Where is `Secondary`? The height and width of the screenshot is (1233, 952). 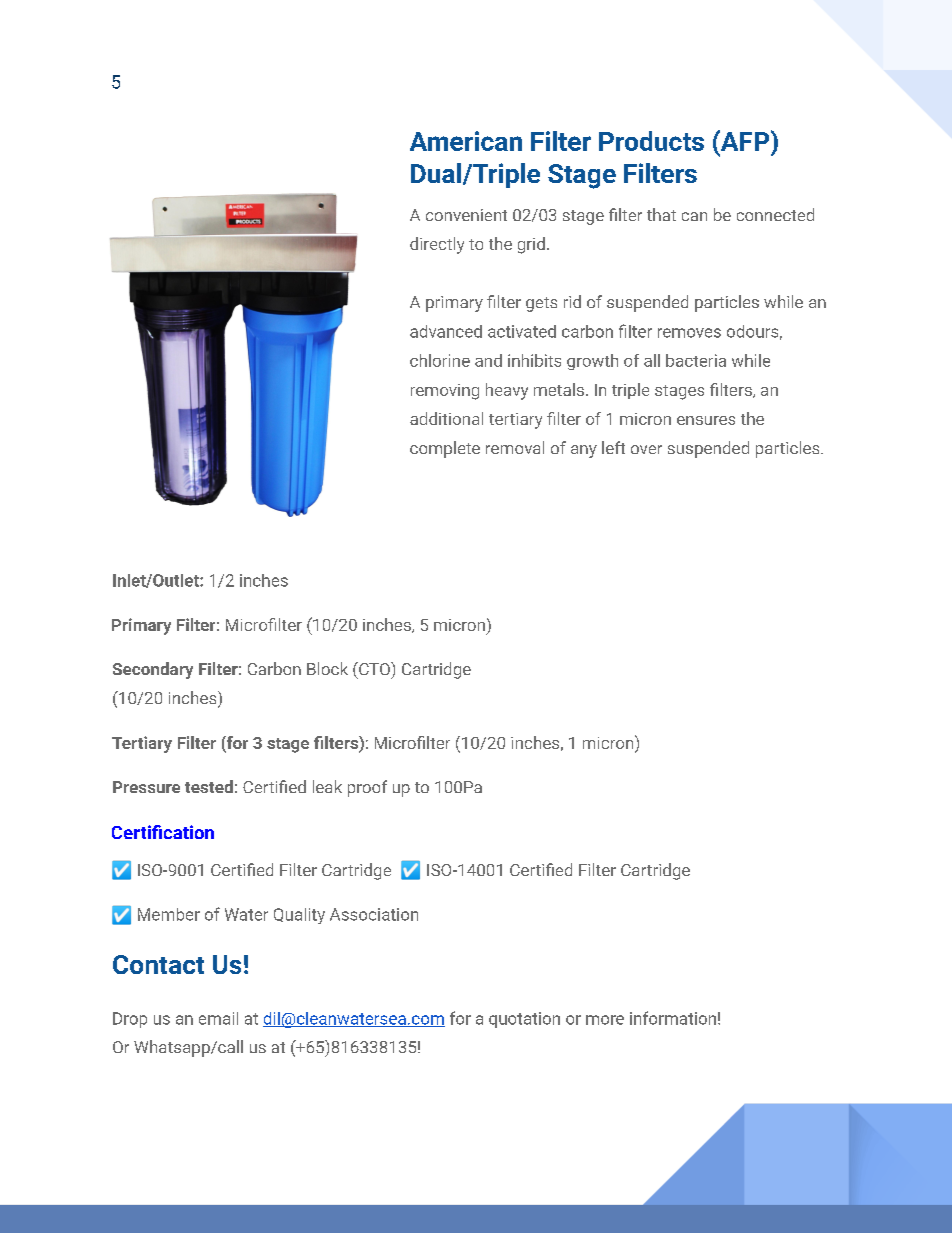 Secondary is located at coordinates (153, 670).
